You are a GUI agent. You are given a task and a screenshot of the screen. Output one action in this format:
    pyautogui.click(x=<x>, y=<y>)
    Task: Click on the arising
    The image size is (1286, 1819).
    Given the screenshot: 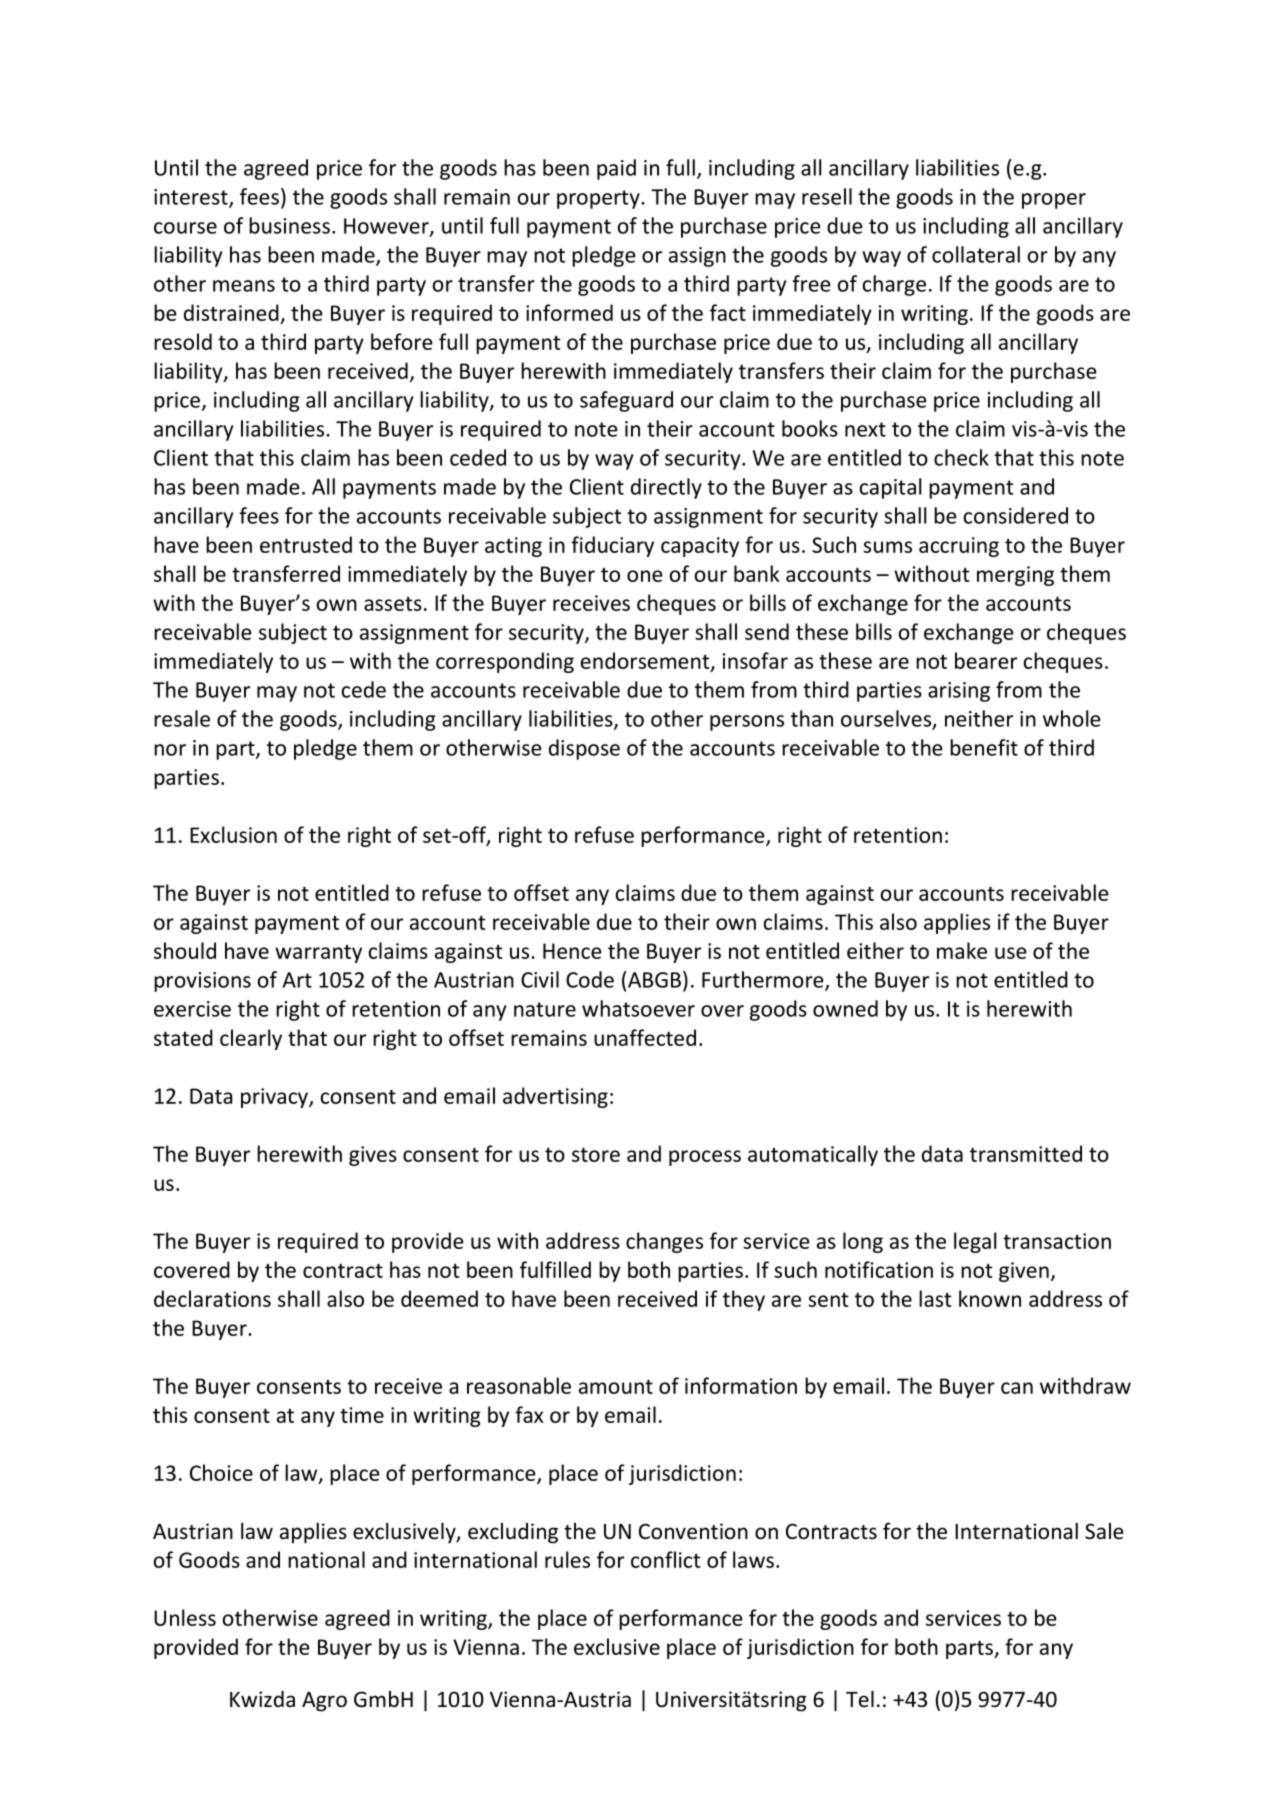 What is the action you would take?
    pyautogui.click(x=959, y=692)
